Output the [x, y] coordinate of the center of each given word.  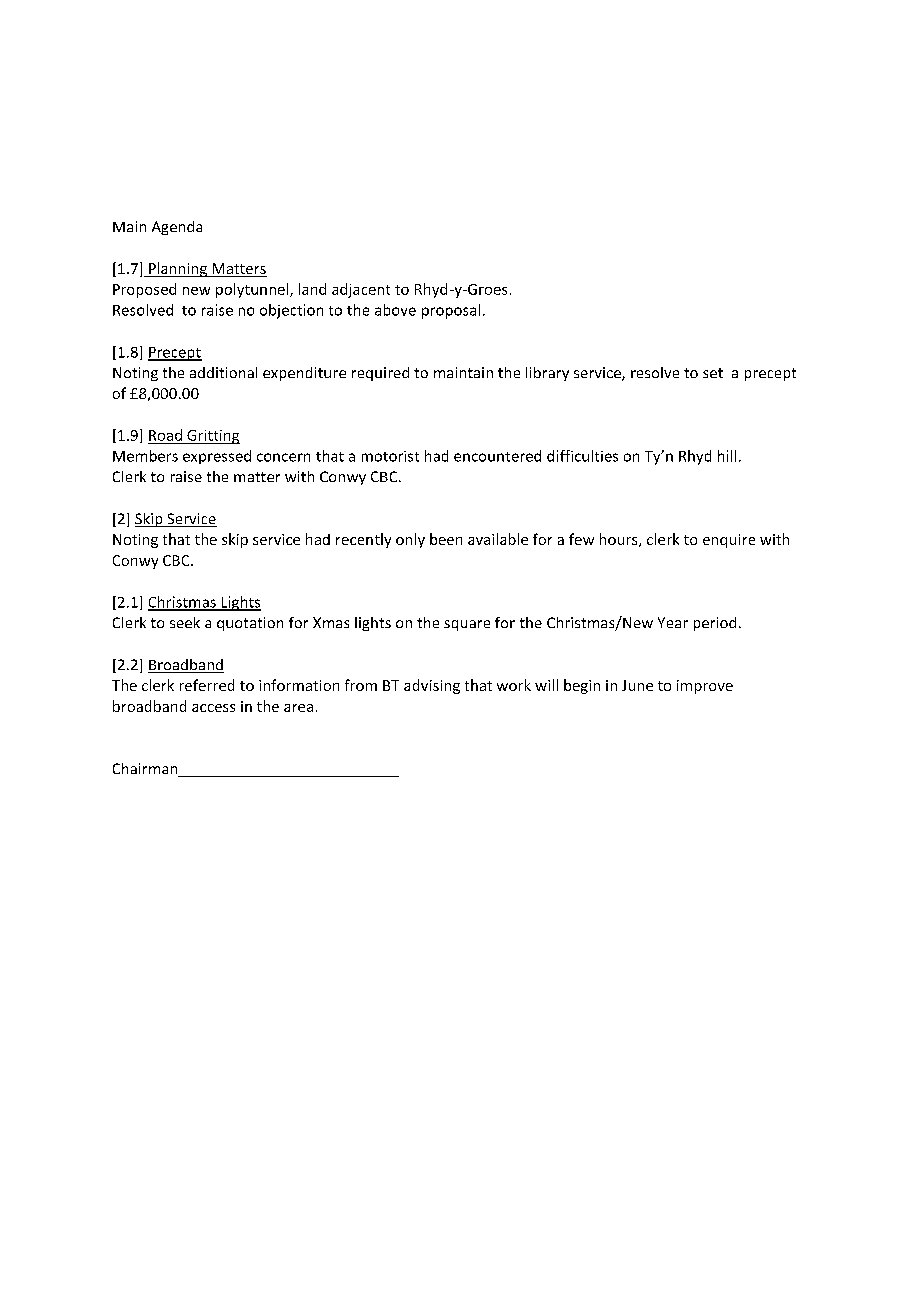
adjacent [361, 290]
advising [432, 686]
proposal [451, 311]
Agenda [177, 228]
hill [727, 456]
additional [223, 372]
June [637, 685]
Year [673, 622]
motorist [390, 456]
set [713, 373]
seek [185, 622]
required [380, 374]
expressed [217, 457]
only [410, 540]
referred [207, 685]
